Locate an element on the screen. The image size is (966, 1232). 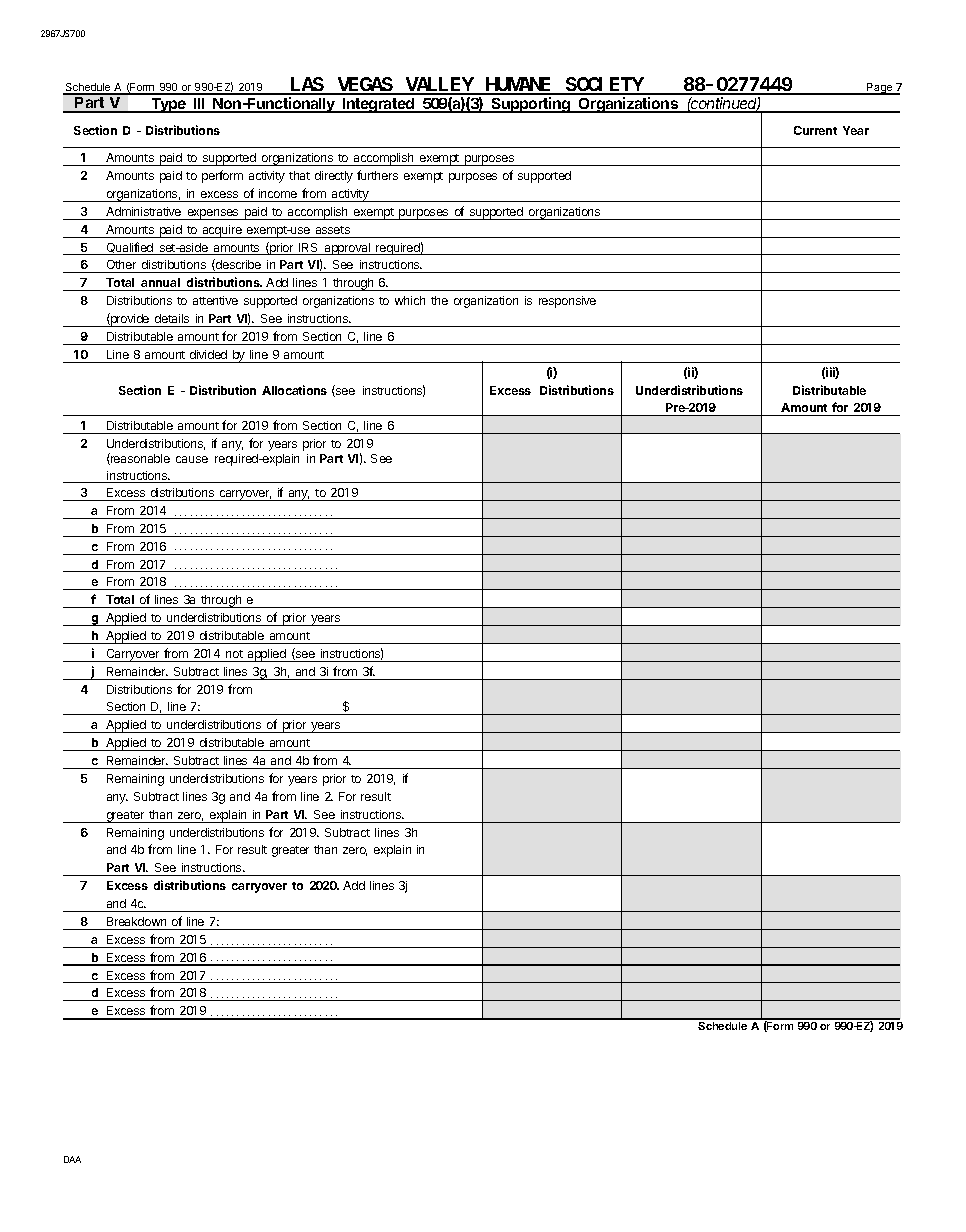
Administrative is located at coordinates (143, 211).
